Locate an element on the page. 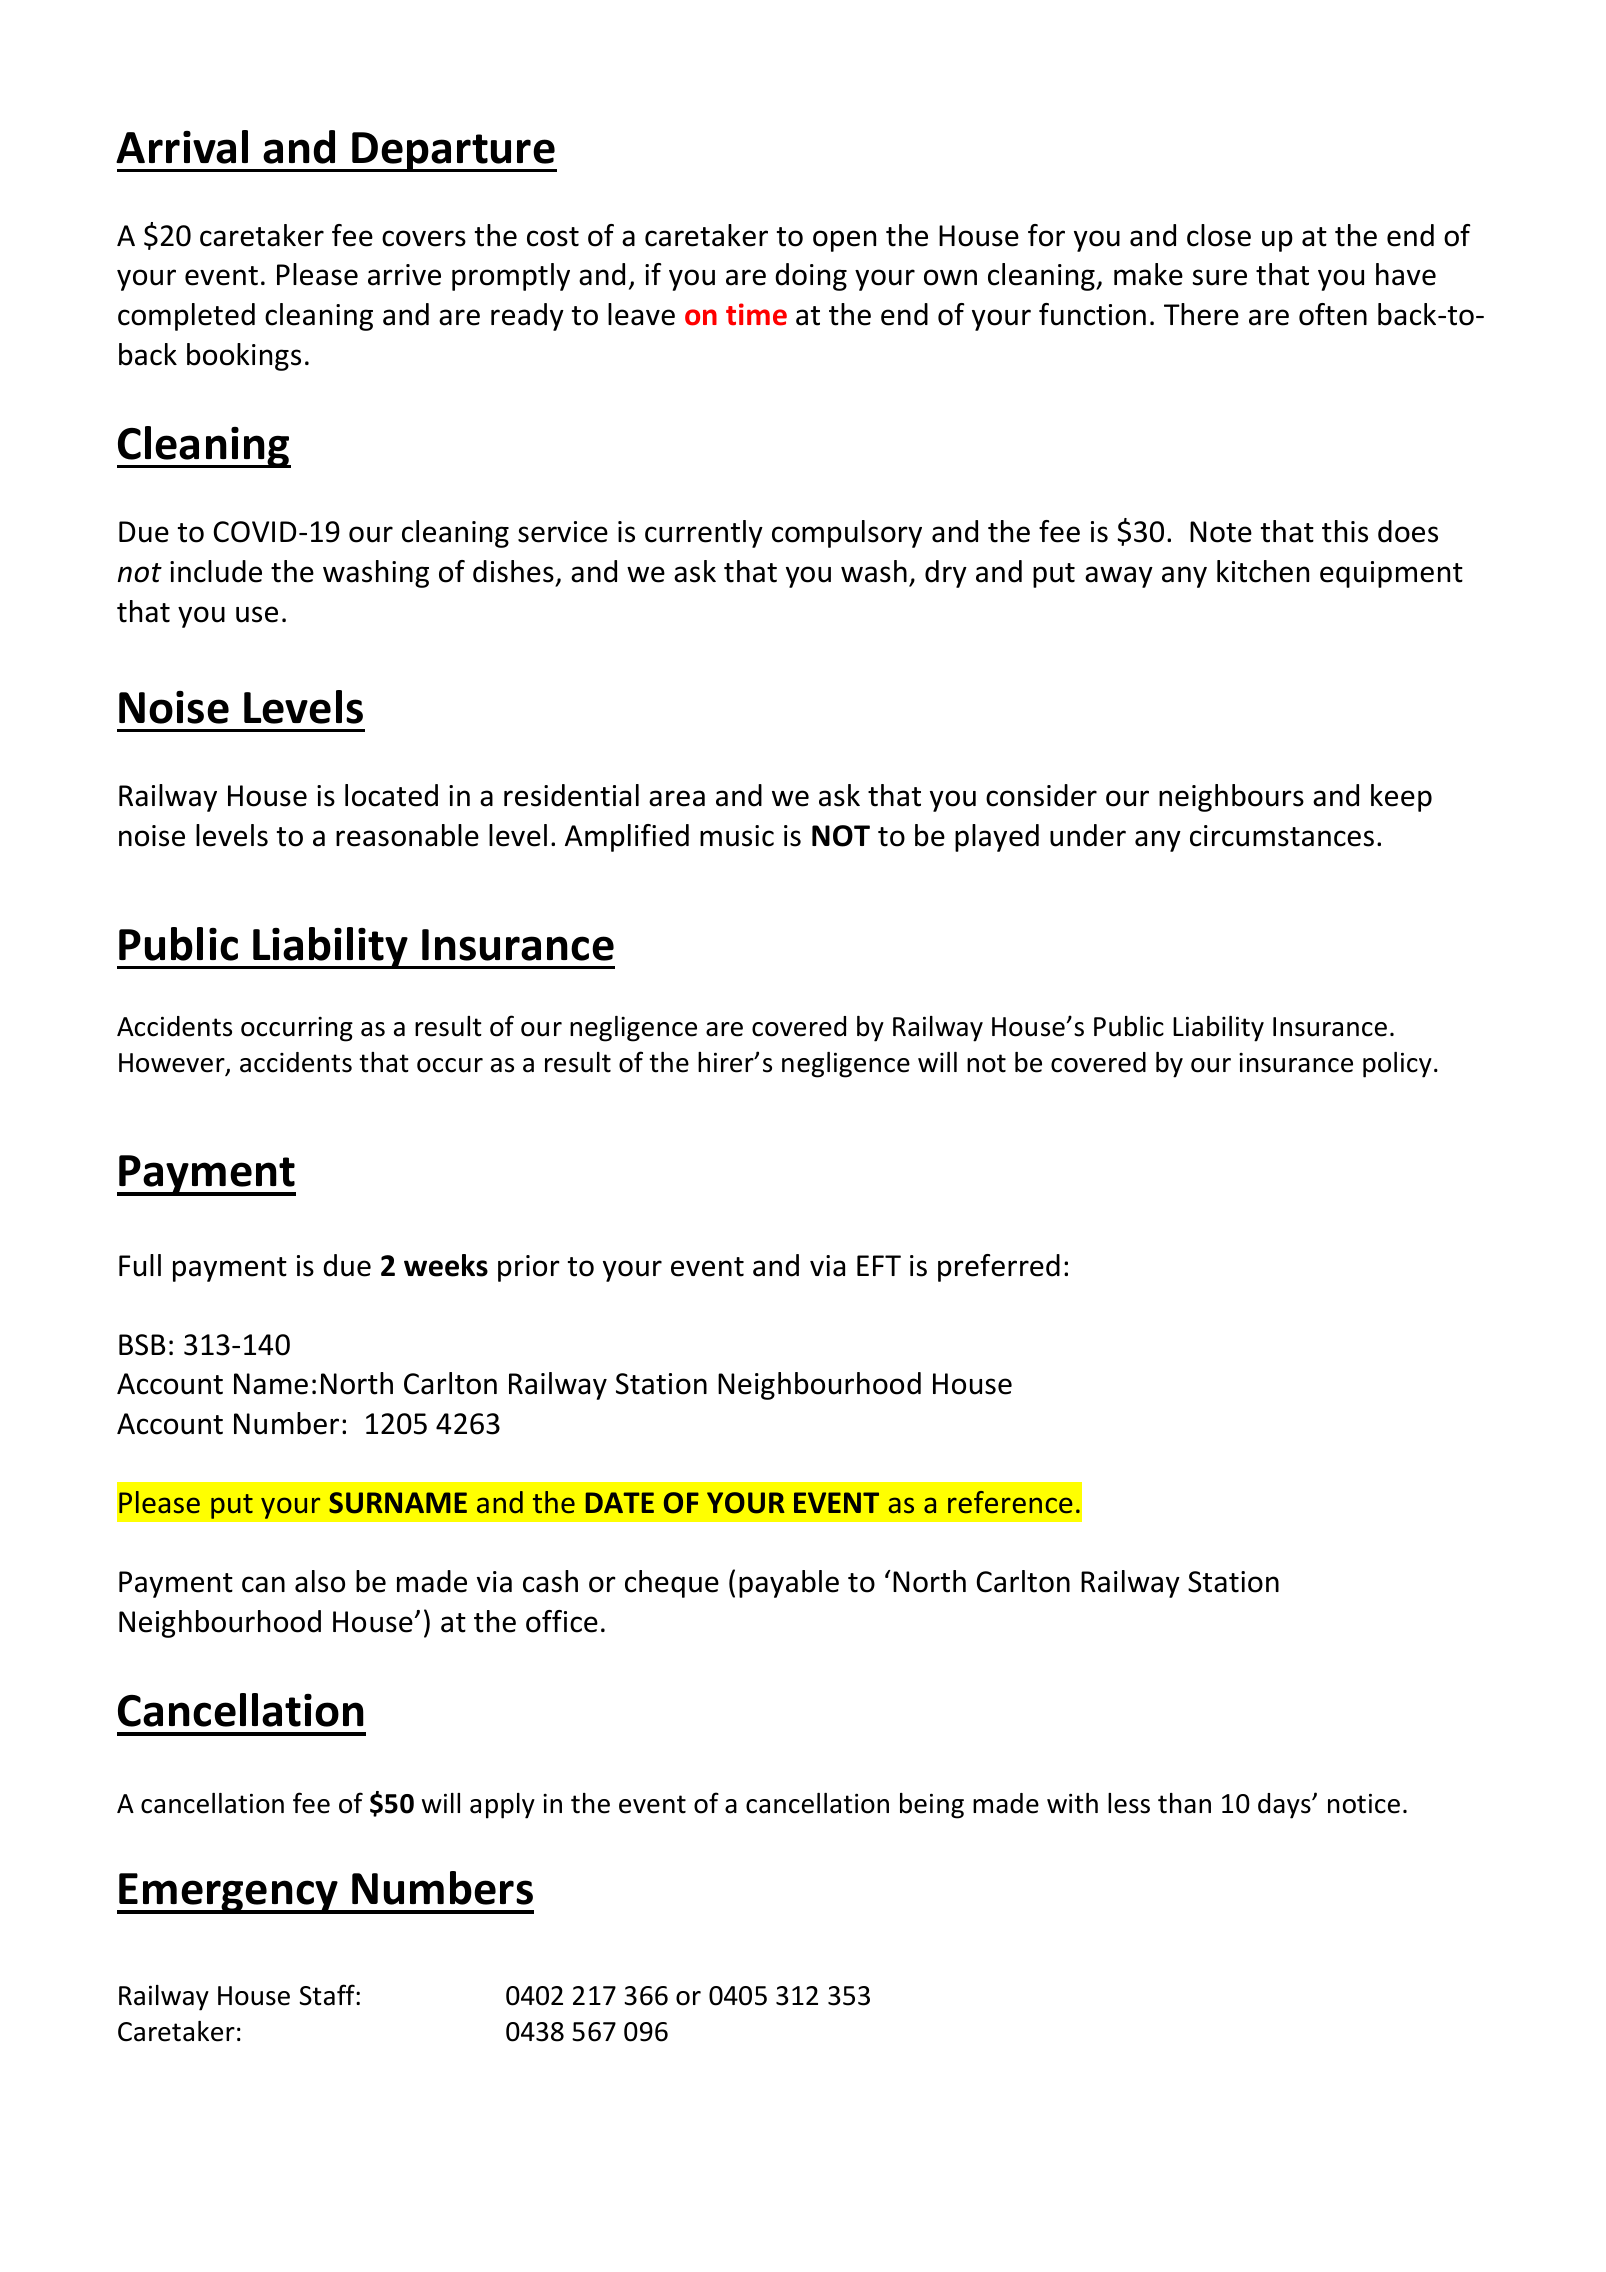  Full is located at coordinates (140, 1265).
